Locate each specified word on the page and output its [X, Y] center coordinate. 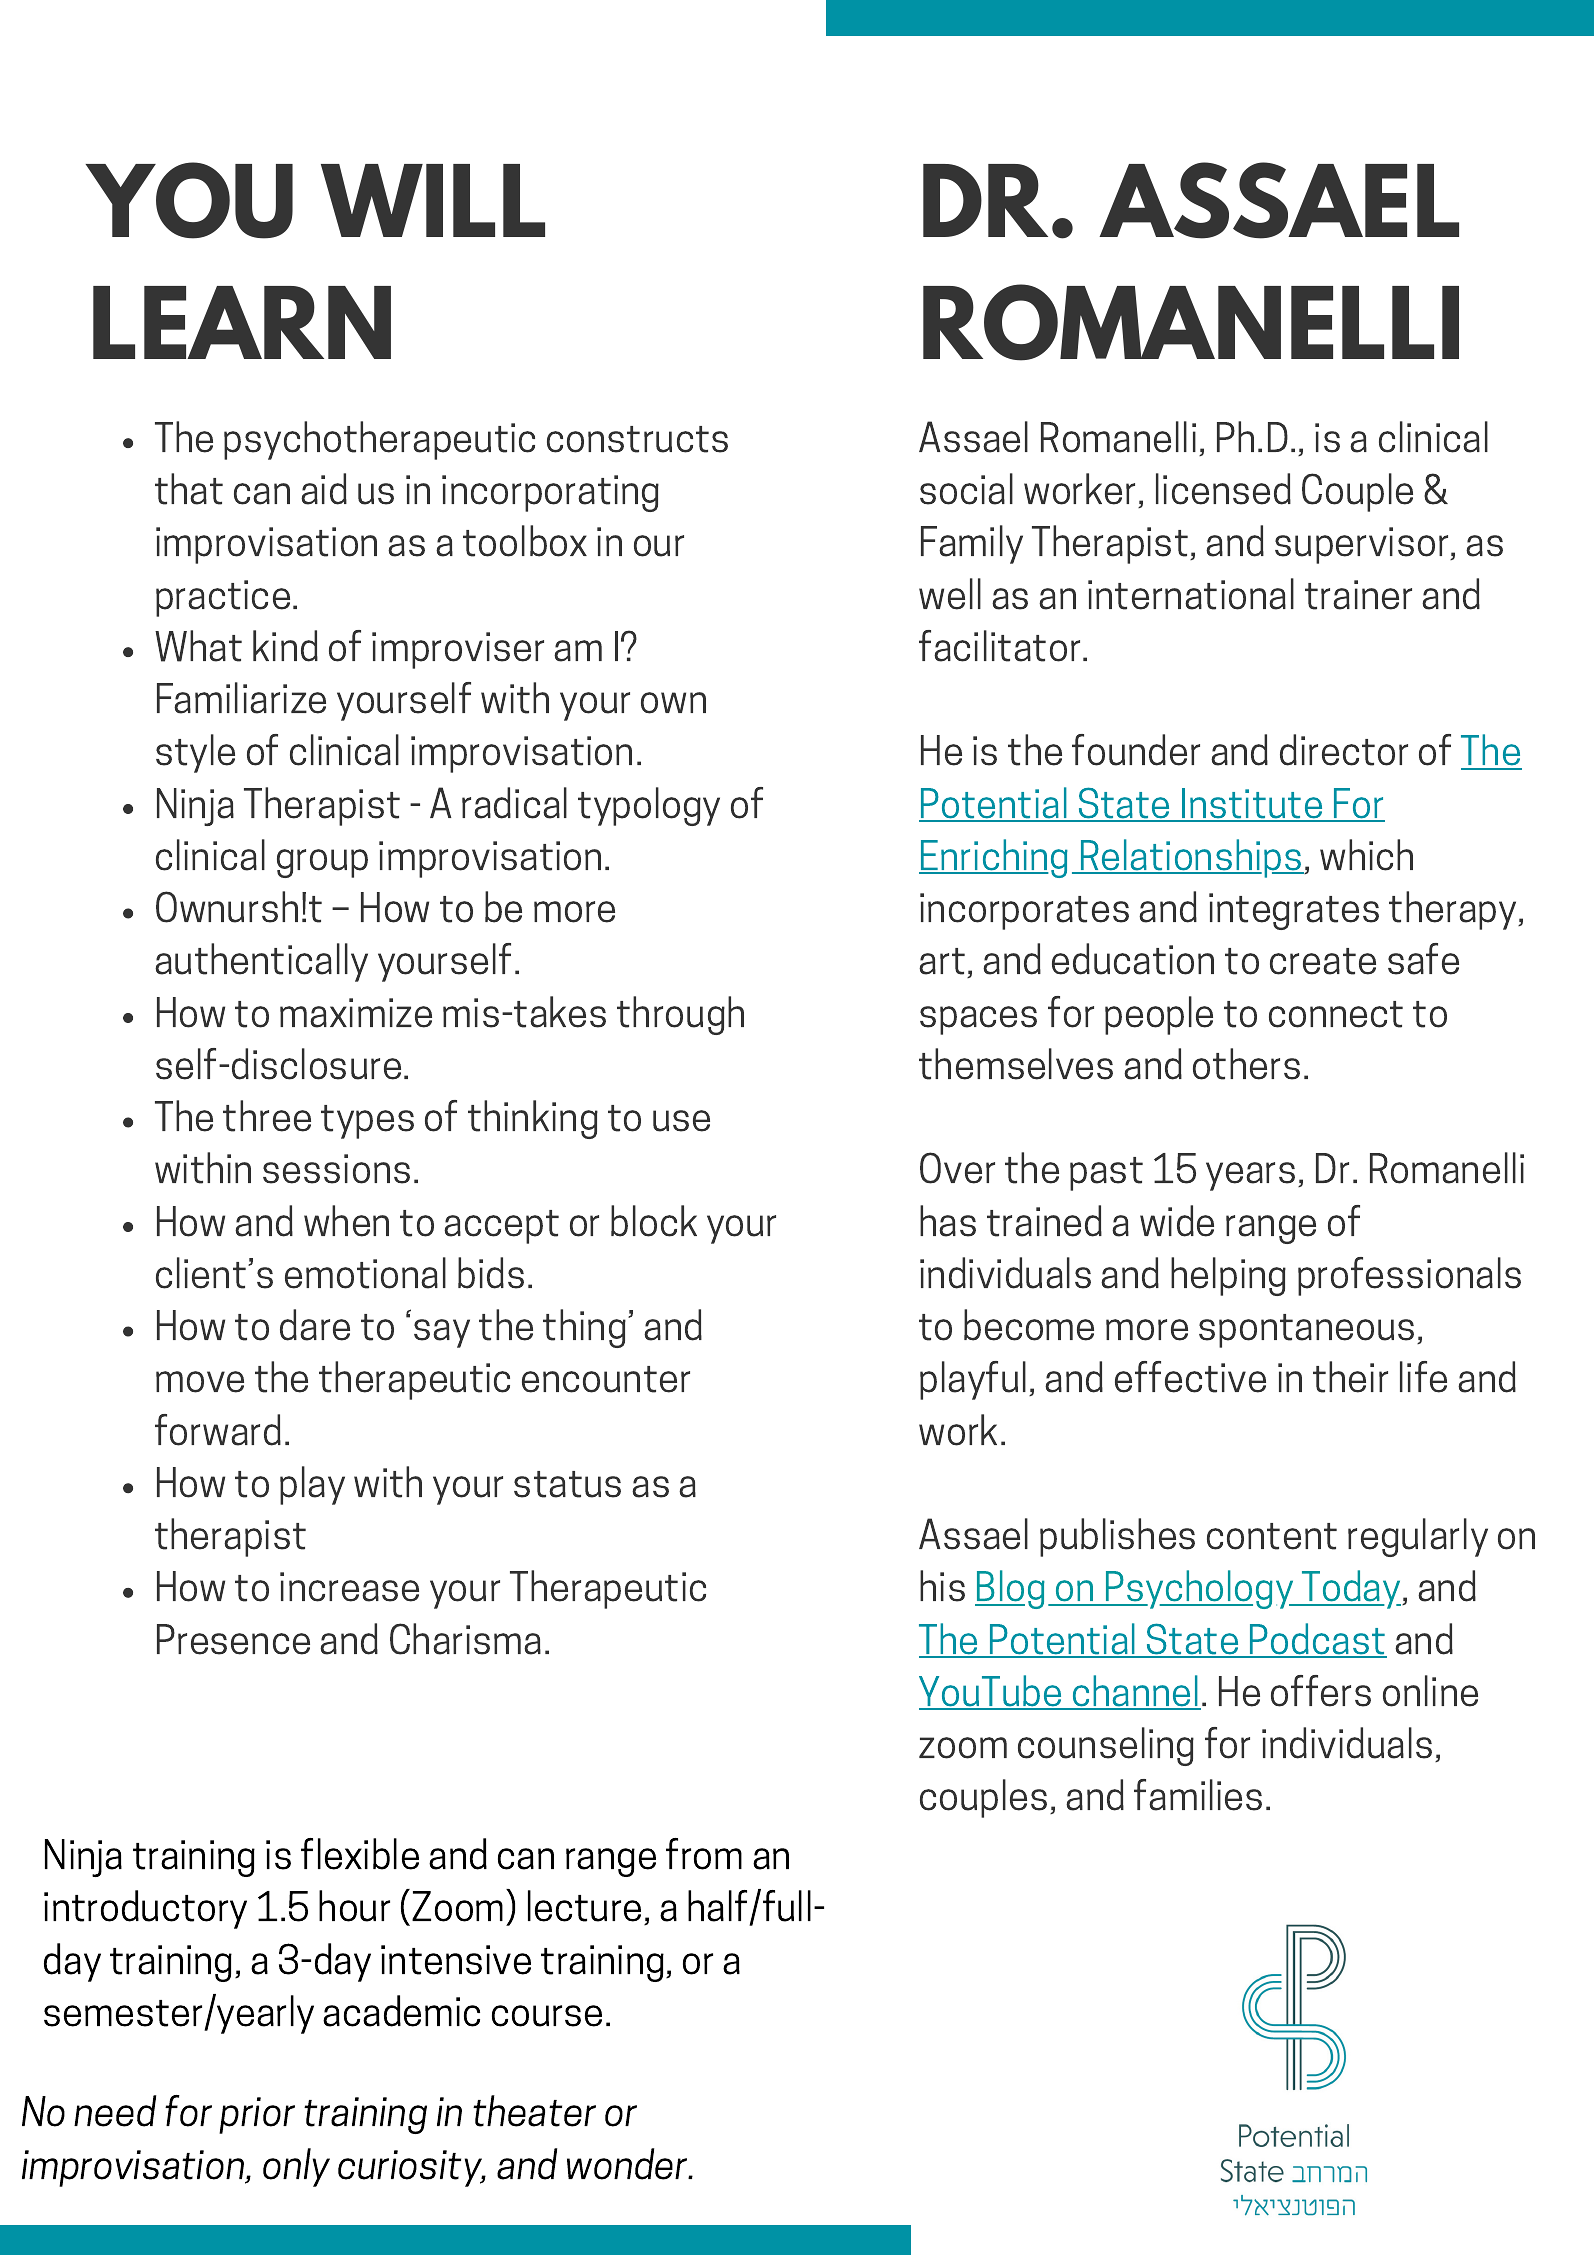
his [942, 1586]
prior [257, 2115]
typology [649, 806]
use [681, 1121]
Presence [233, 1639]
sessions [336, 1169]
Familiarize [241, 698]
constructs [637, 439]
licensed [1223, 489]
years [1250, 1176]
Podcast [1317, 1640]
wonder [628, 2164]
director [1344, 750]
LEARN [242, 322]
